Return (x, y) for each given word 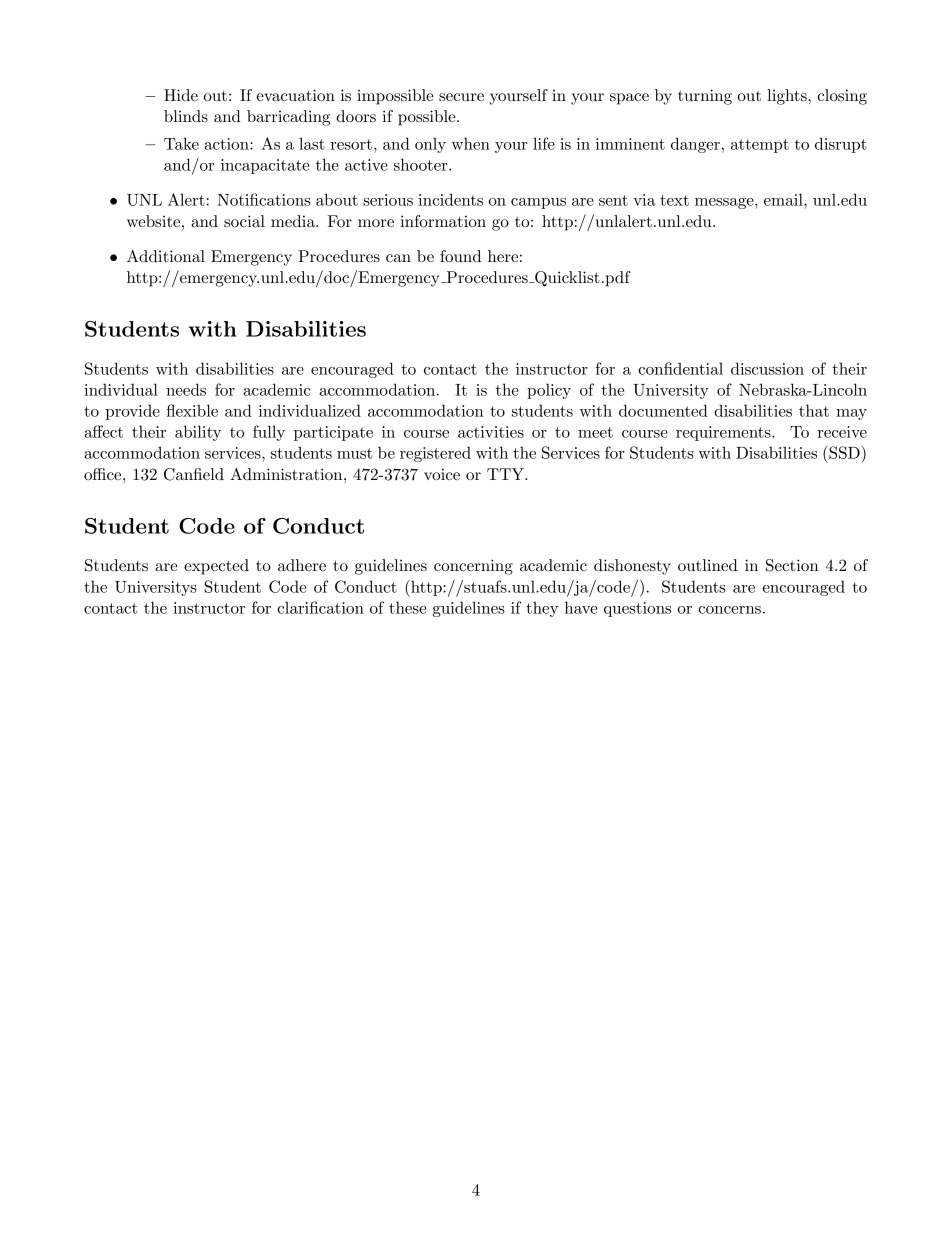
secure (461, 97)
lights (788, 97)
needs (186, 389)
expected (216, 567)
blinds (186, 116)
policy (549, 391)
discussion (767, 368)
